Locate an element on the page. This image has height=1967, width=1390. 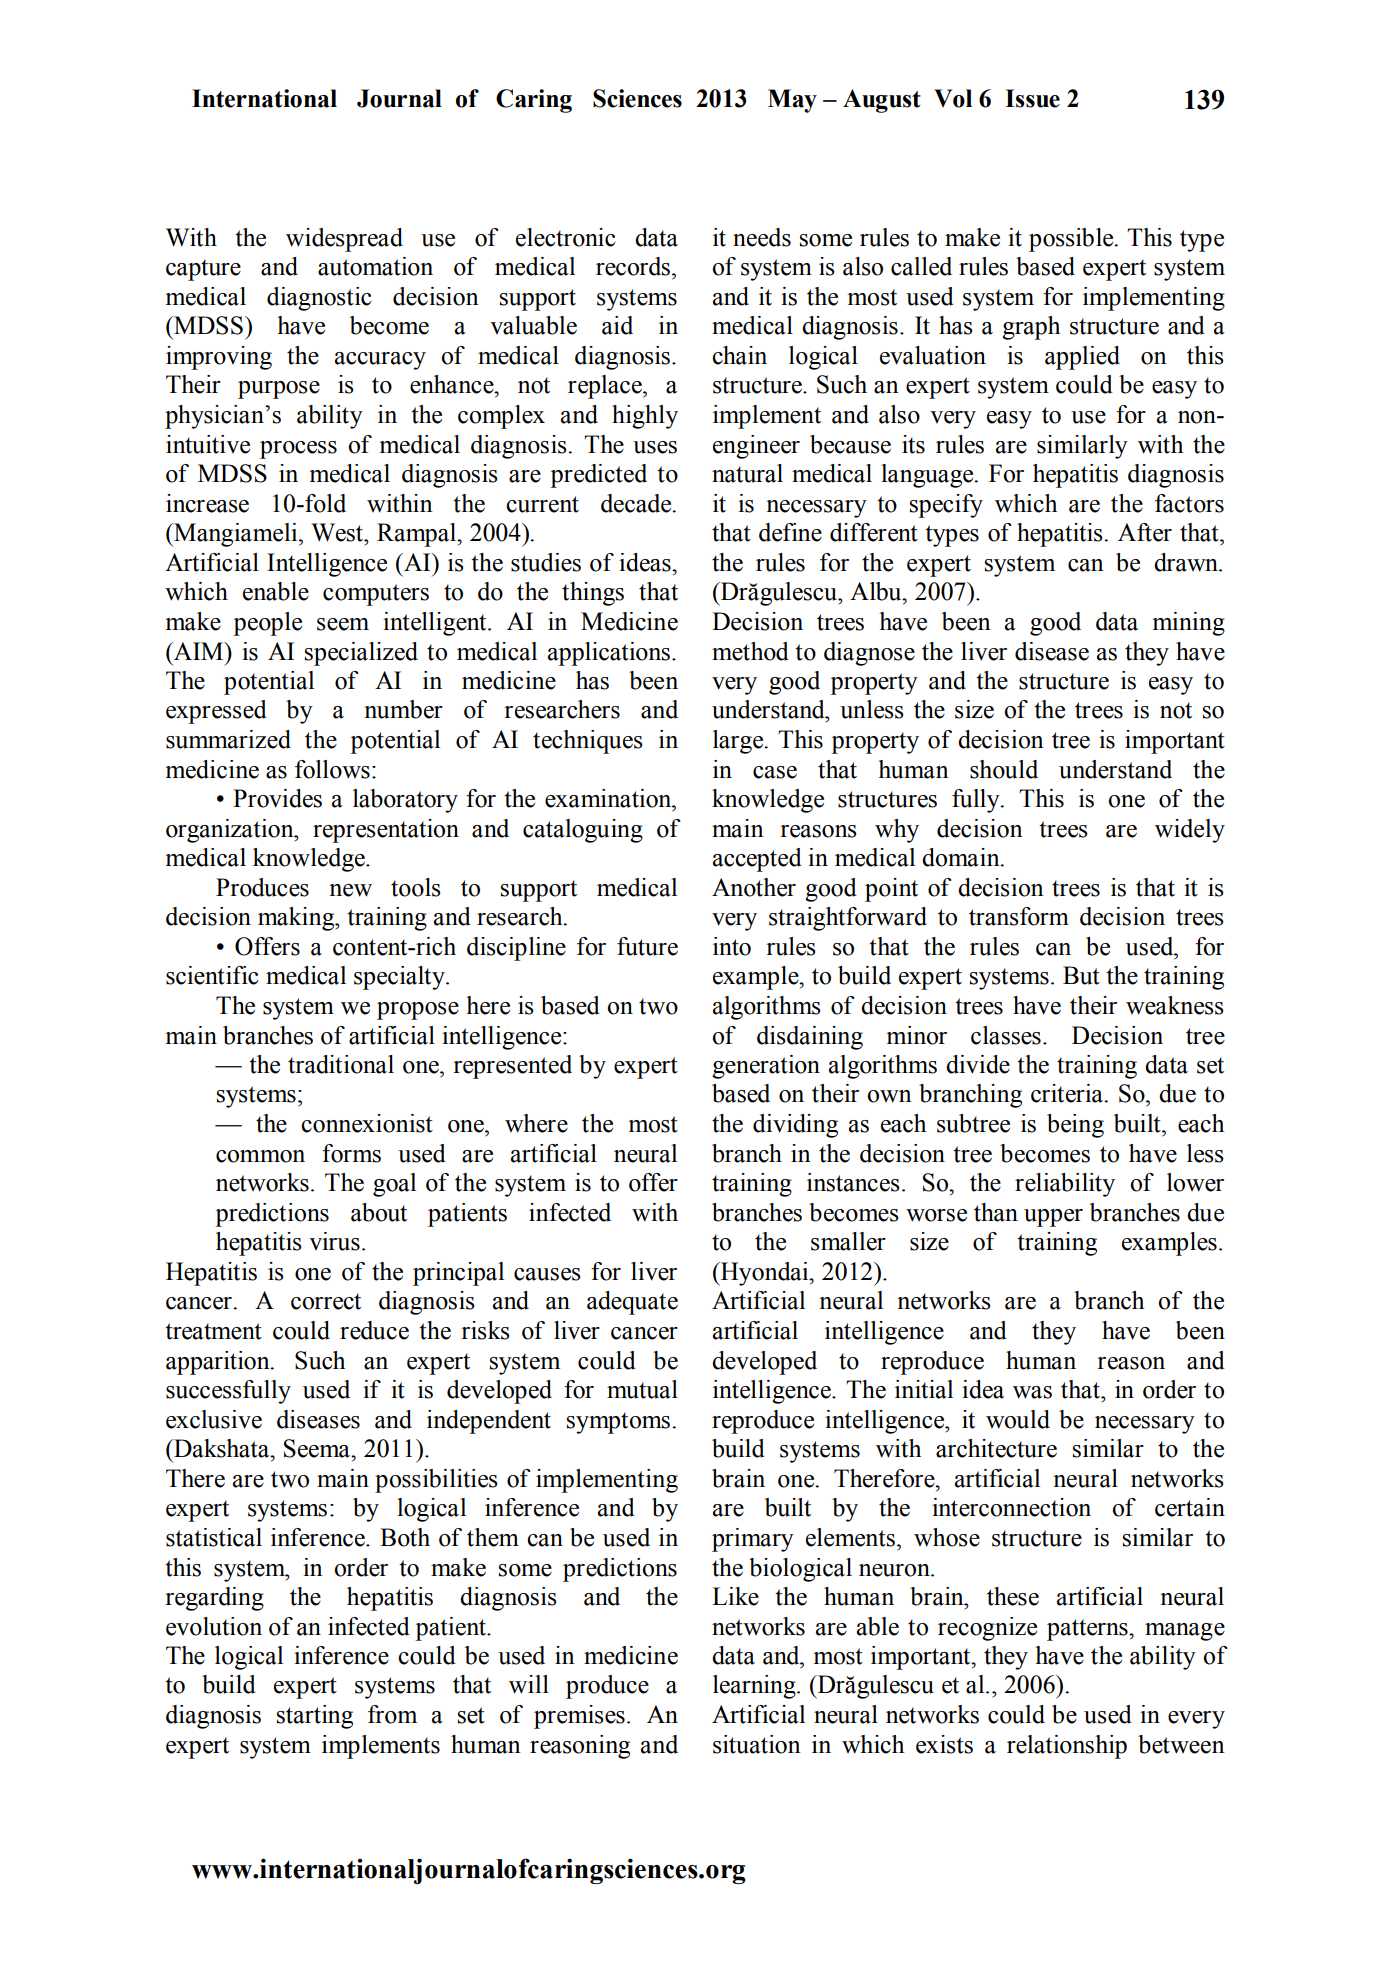
learning is located at coordinates (755, 1687).
